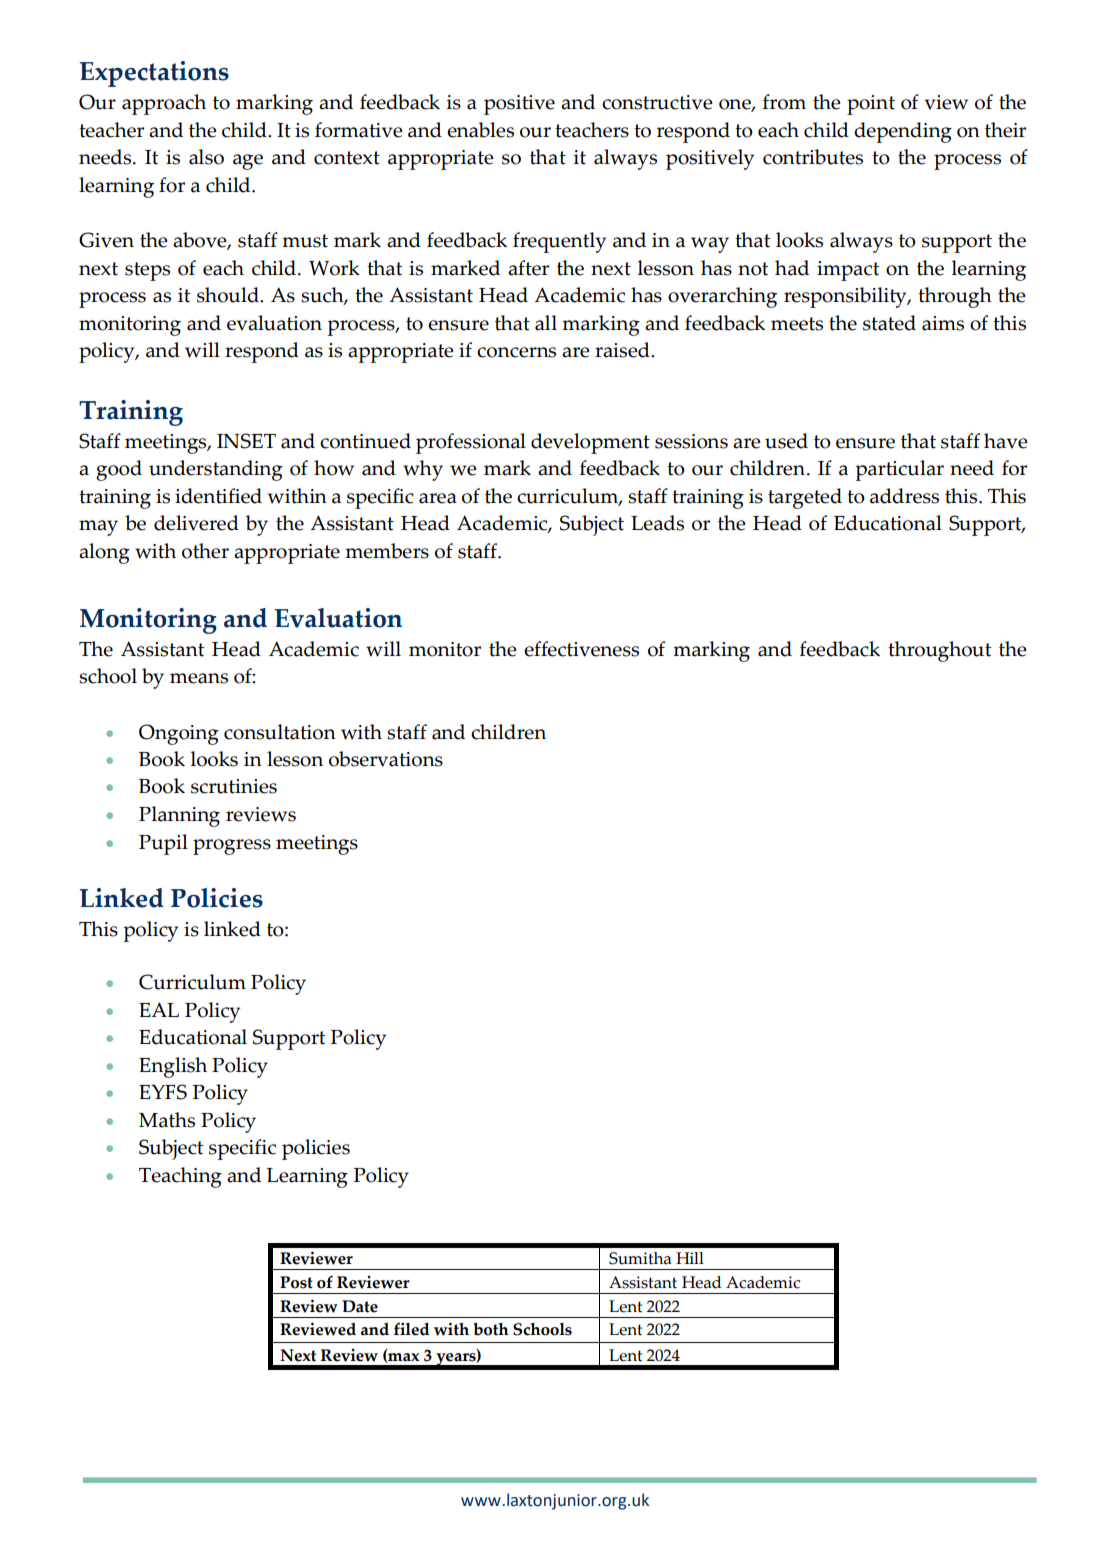  I want to click on Post, so click(296, 1282).
